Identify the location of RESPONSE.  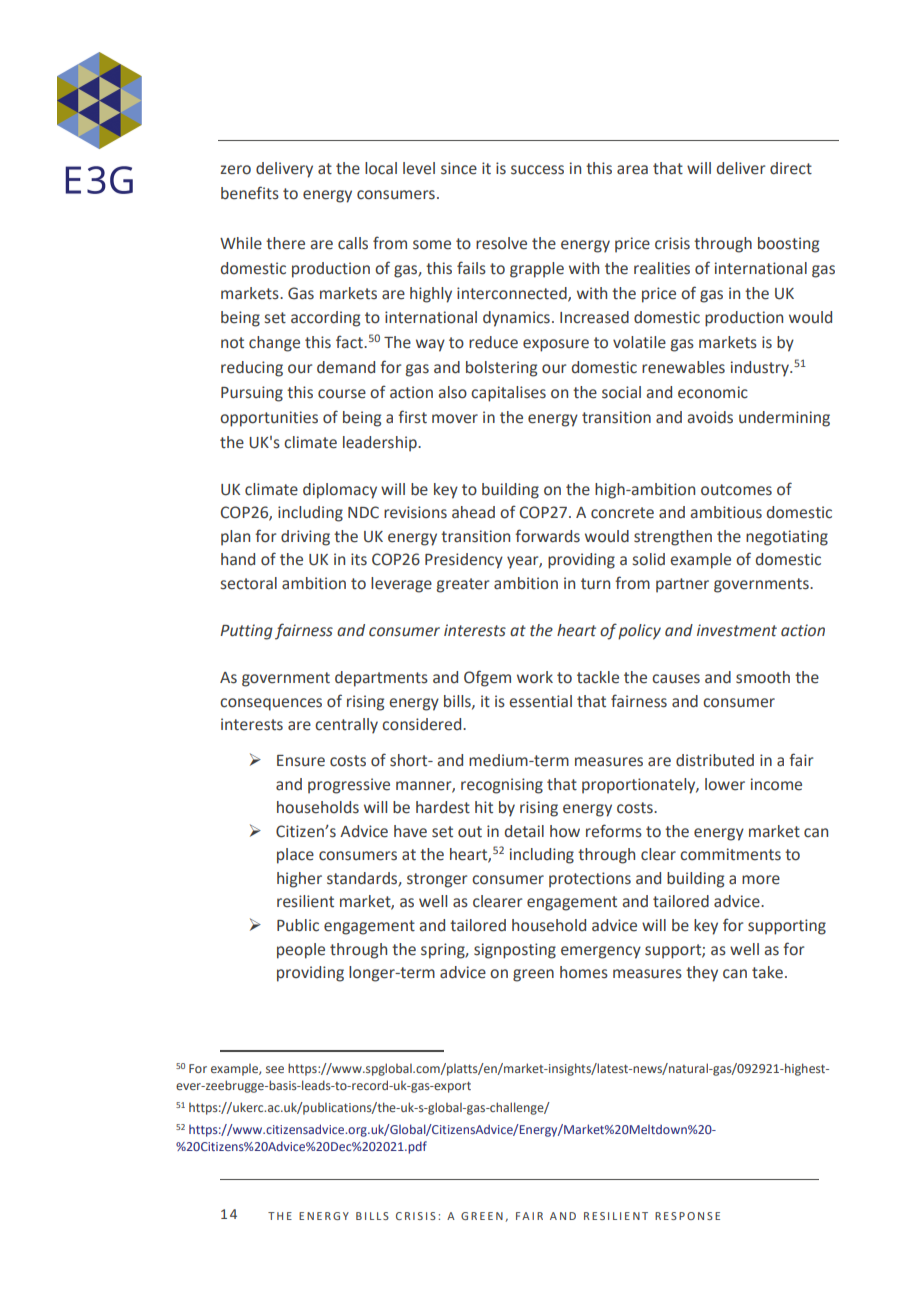
(687, 1216).
